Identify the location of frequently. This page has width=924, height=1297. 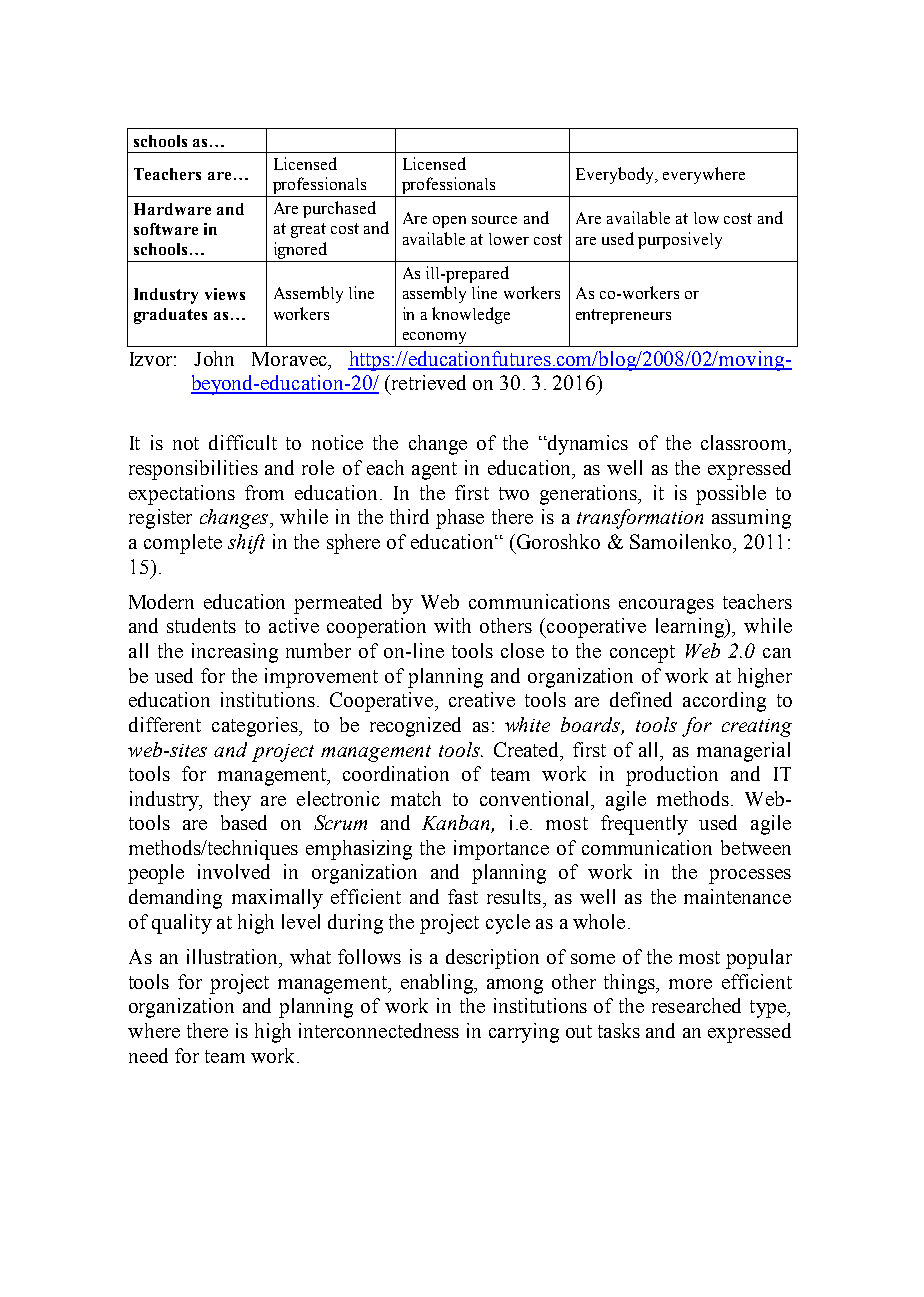
(644, 825).
